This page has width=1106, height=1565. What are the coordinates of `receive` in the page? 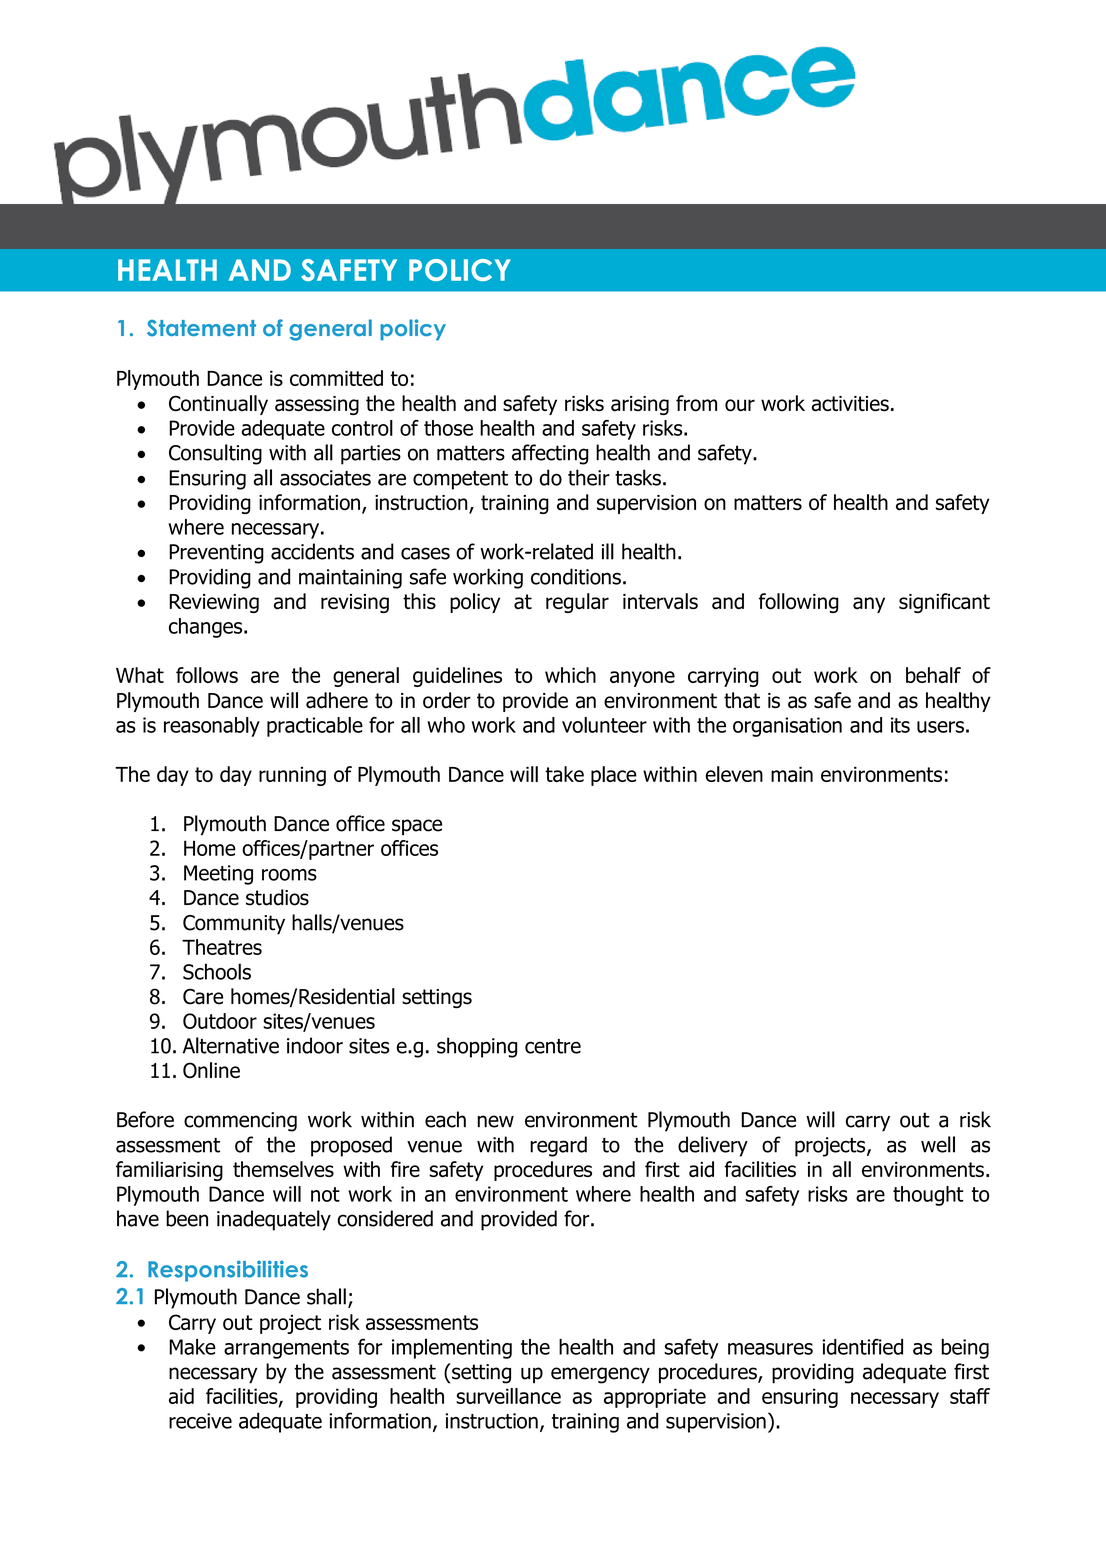 It's located at (200, 1421).
